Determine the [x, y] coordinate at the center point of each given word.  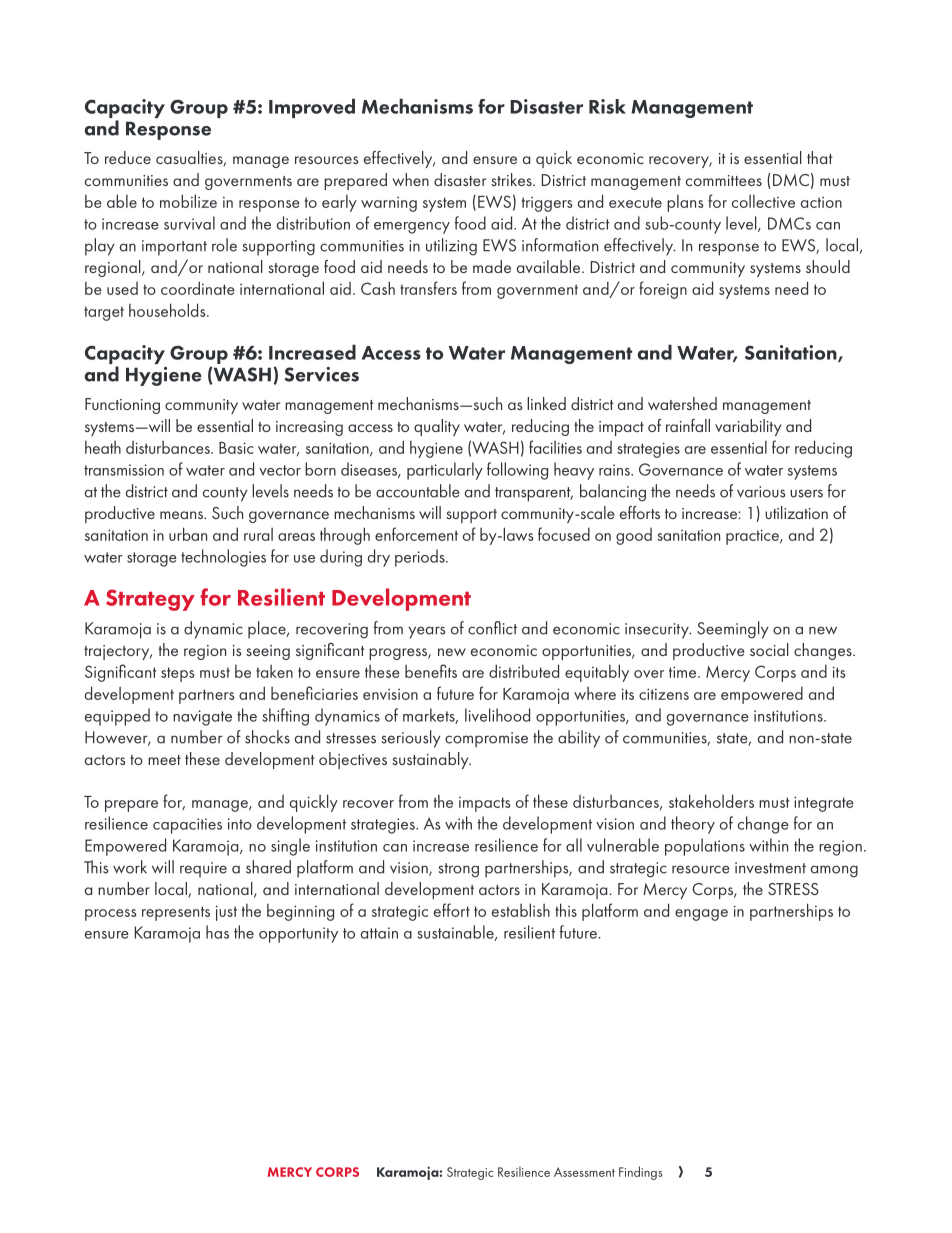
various [761, 492]
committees [724, 180]
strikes [512, 179]
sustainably [431, 760]
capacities [187, 826]
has [217, 932]
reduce [128, 157]
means [182, 515]
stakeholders [711, 801]
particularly [445, 471]
